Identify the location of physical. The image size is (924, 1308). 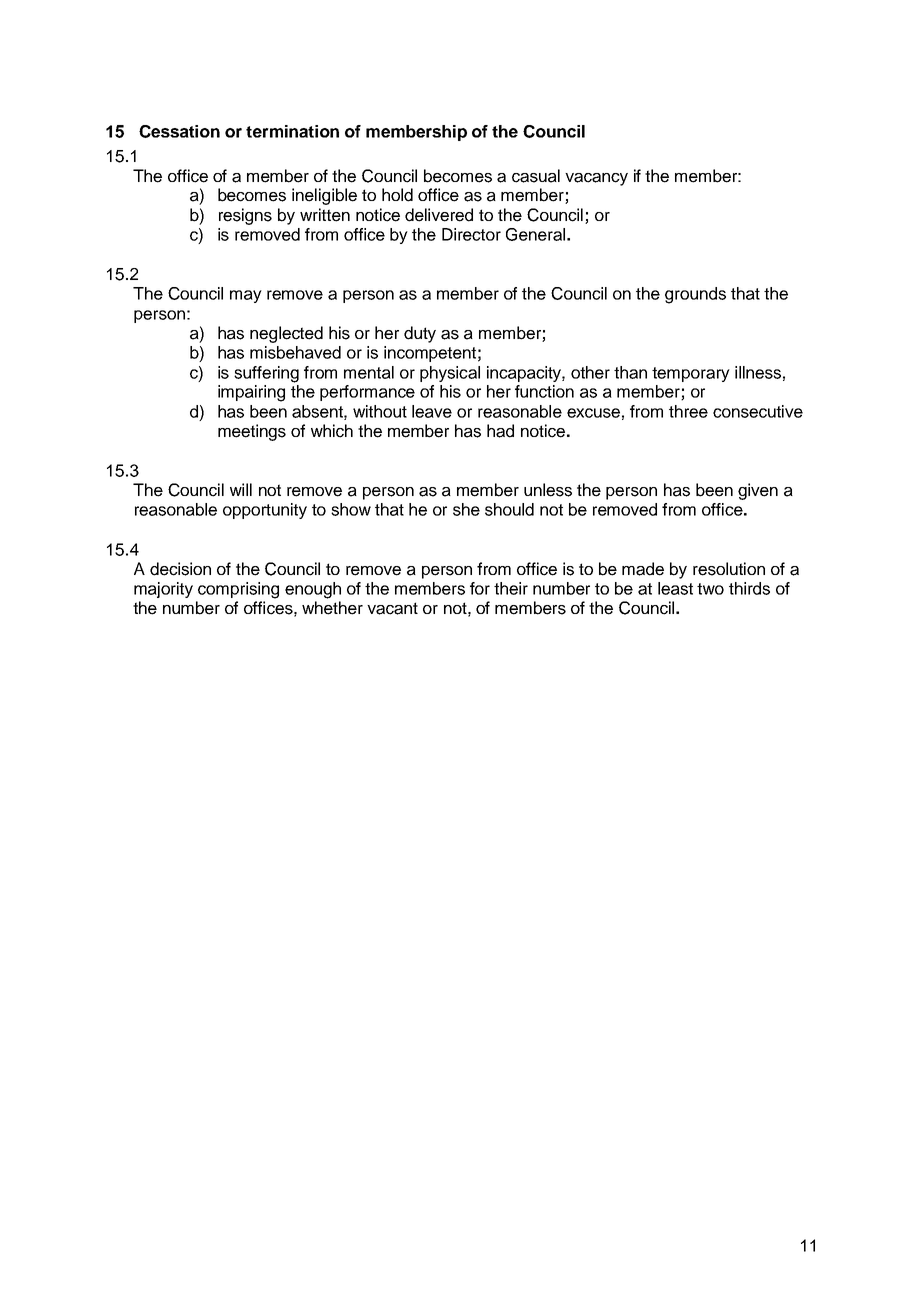
(450, 374).
